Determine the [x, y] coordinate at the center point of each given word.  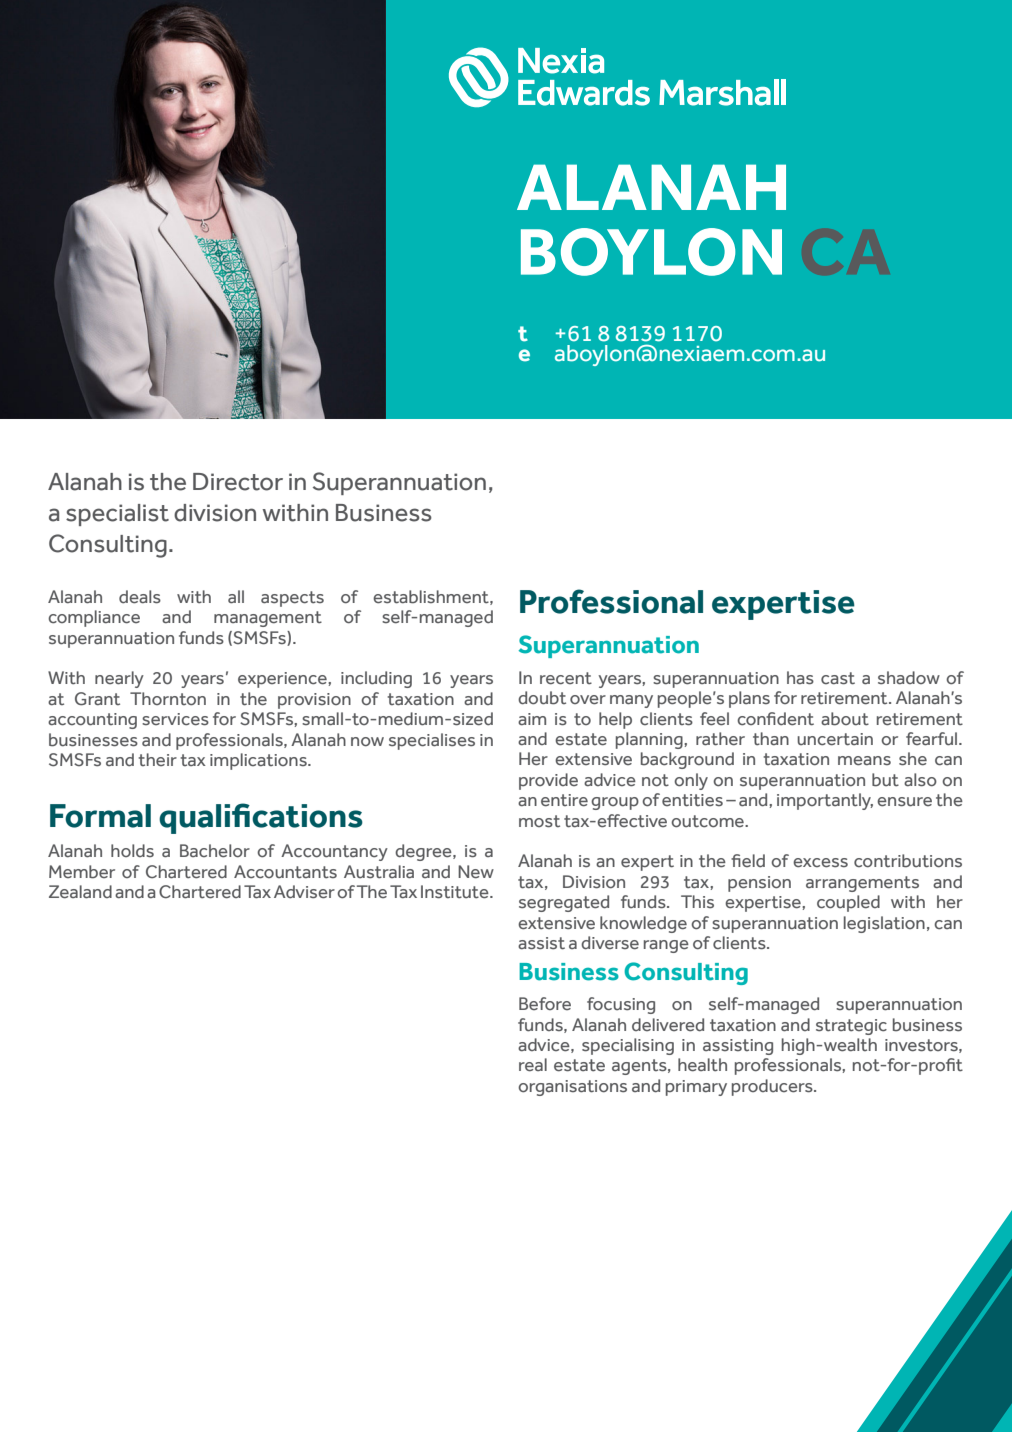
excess [820, 863]
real [533, 1065]
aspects [292, 599]
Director [238, 482]
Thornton [168, 699]
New [476, 872]
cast [838, 678]
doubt [542, 698]
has [800, 678]
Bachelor [215, 851]
